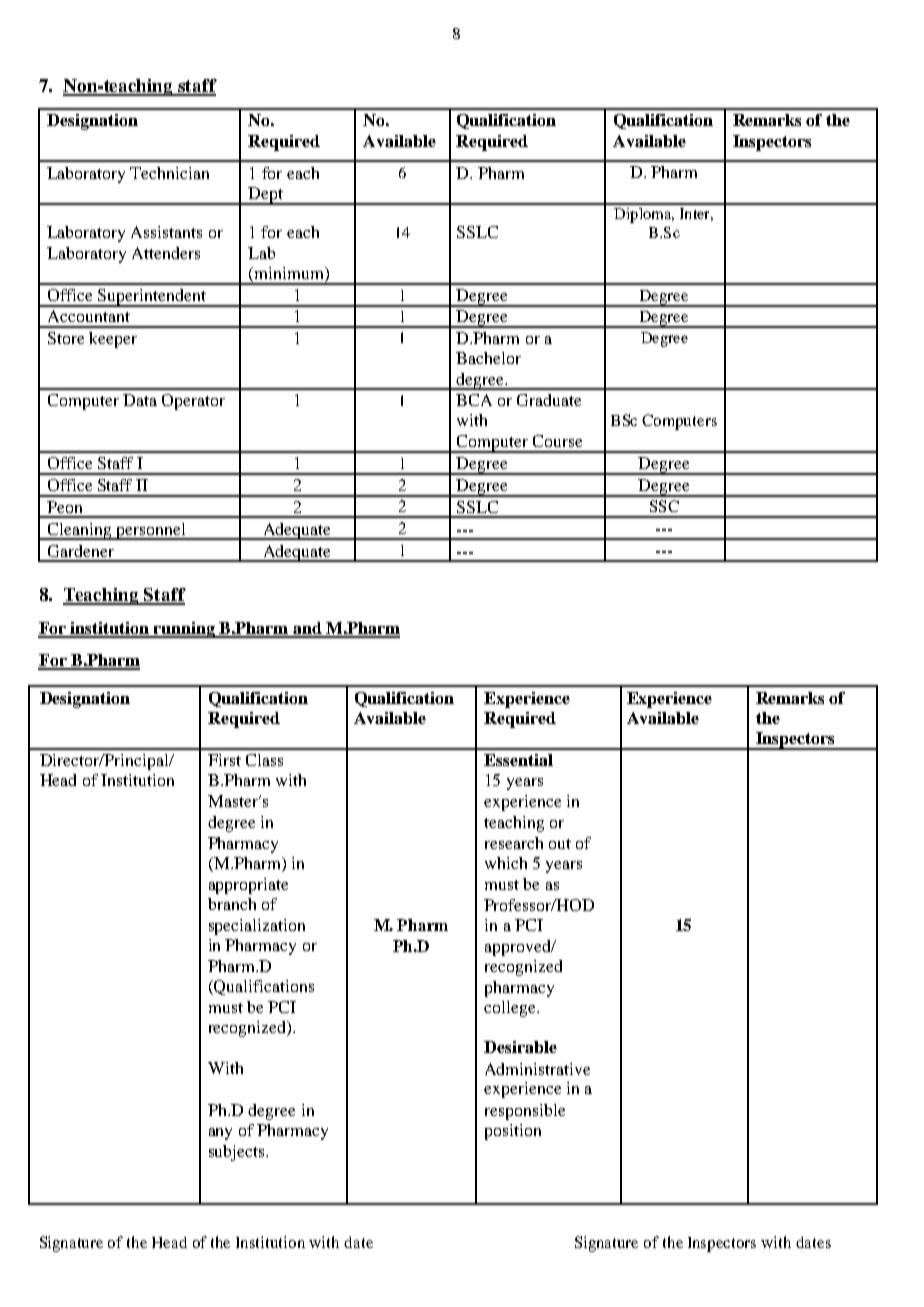 The height and width of the screenshot is (1307, 924). What do you see at coordinates (557, 441) in the screenshot?
I see `Course` at bounding box center [557, 441].
